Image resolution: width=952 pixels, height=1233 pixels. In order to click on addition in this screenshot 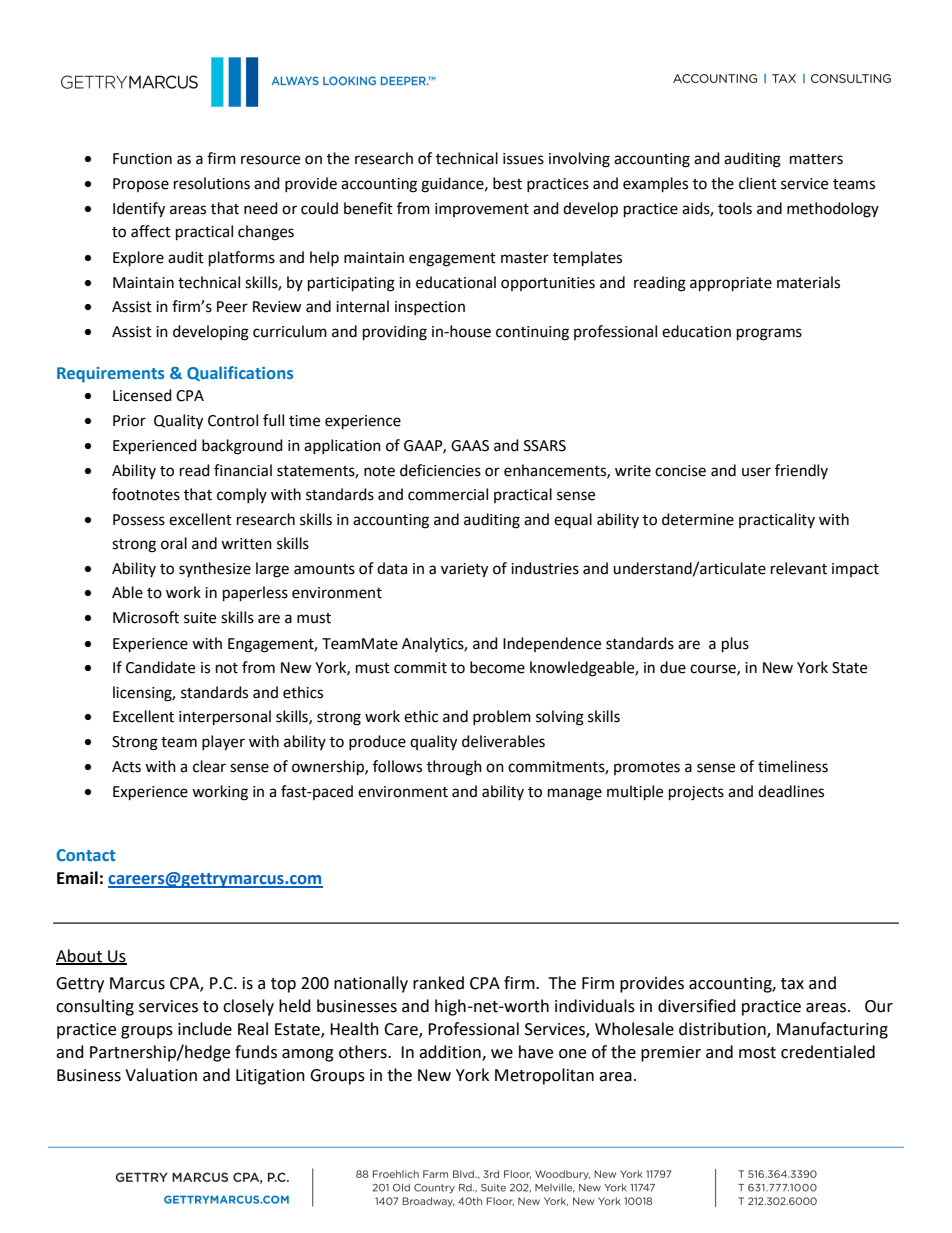, I will do `click(451, 1052)`.
